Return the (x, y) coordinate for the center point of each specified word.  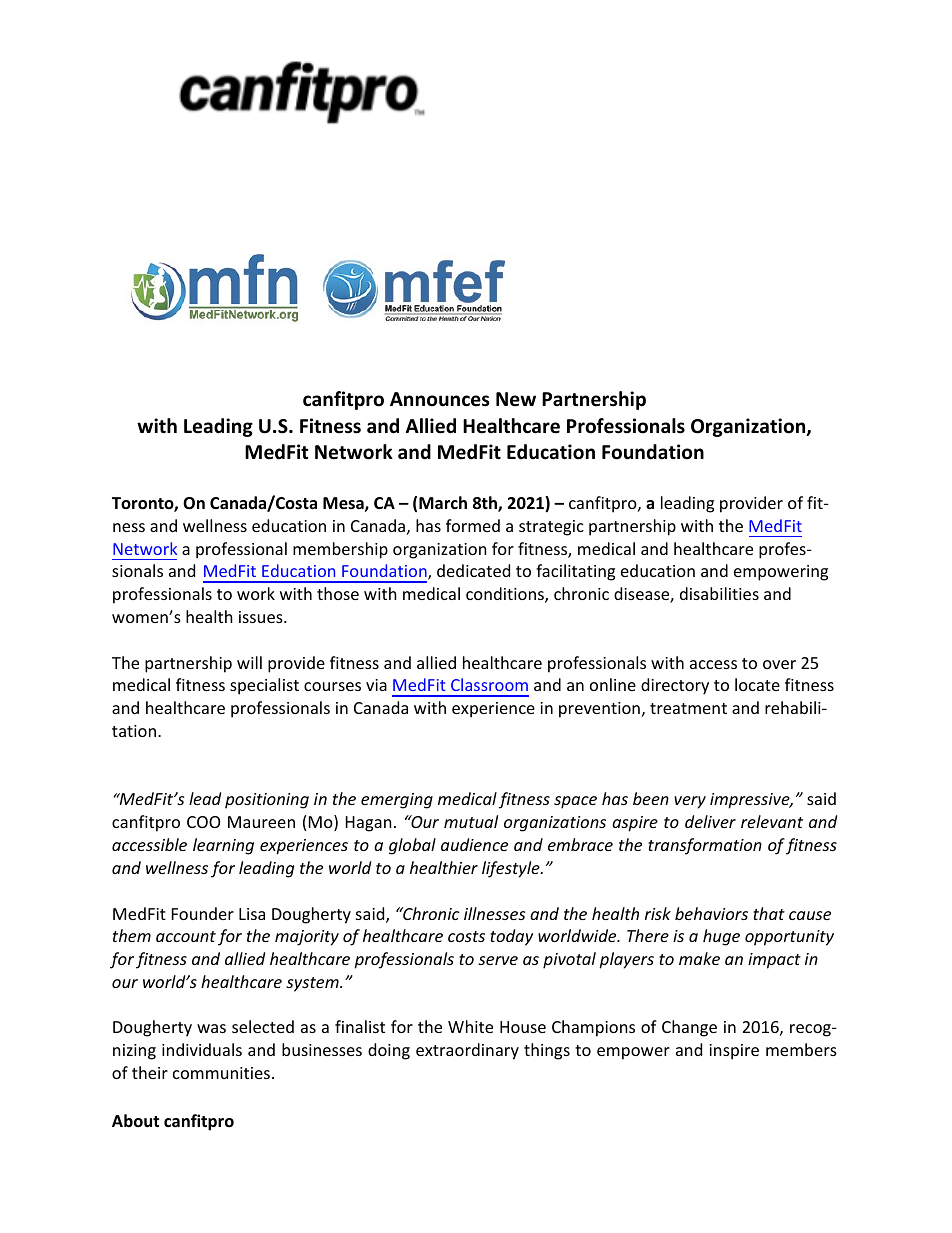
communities (223, 1073)
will (249, 662)
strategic (551, 528)
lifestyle (512, 869)
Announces (439, 399)
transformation (705, 846)
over (779, 664)
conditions (506, 595)
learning (223, 846)
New (516, 399)
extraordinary (467, 1051)
